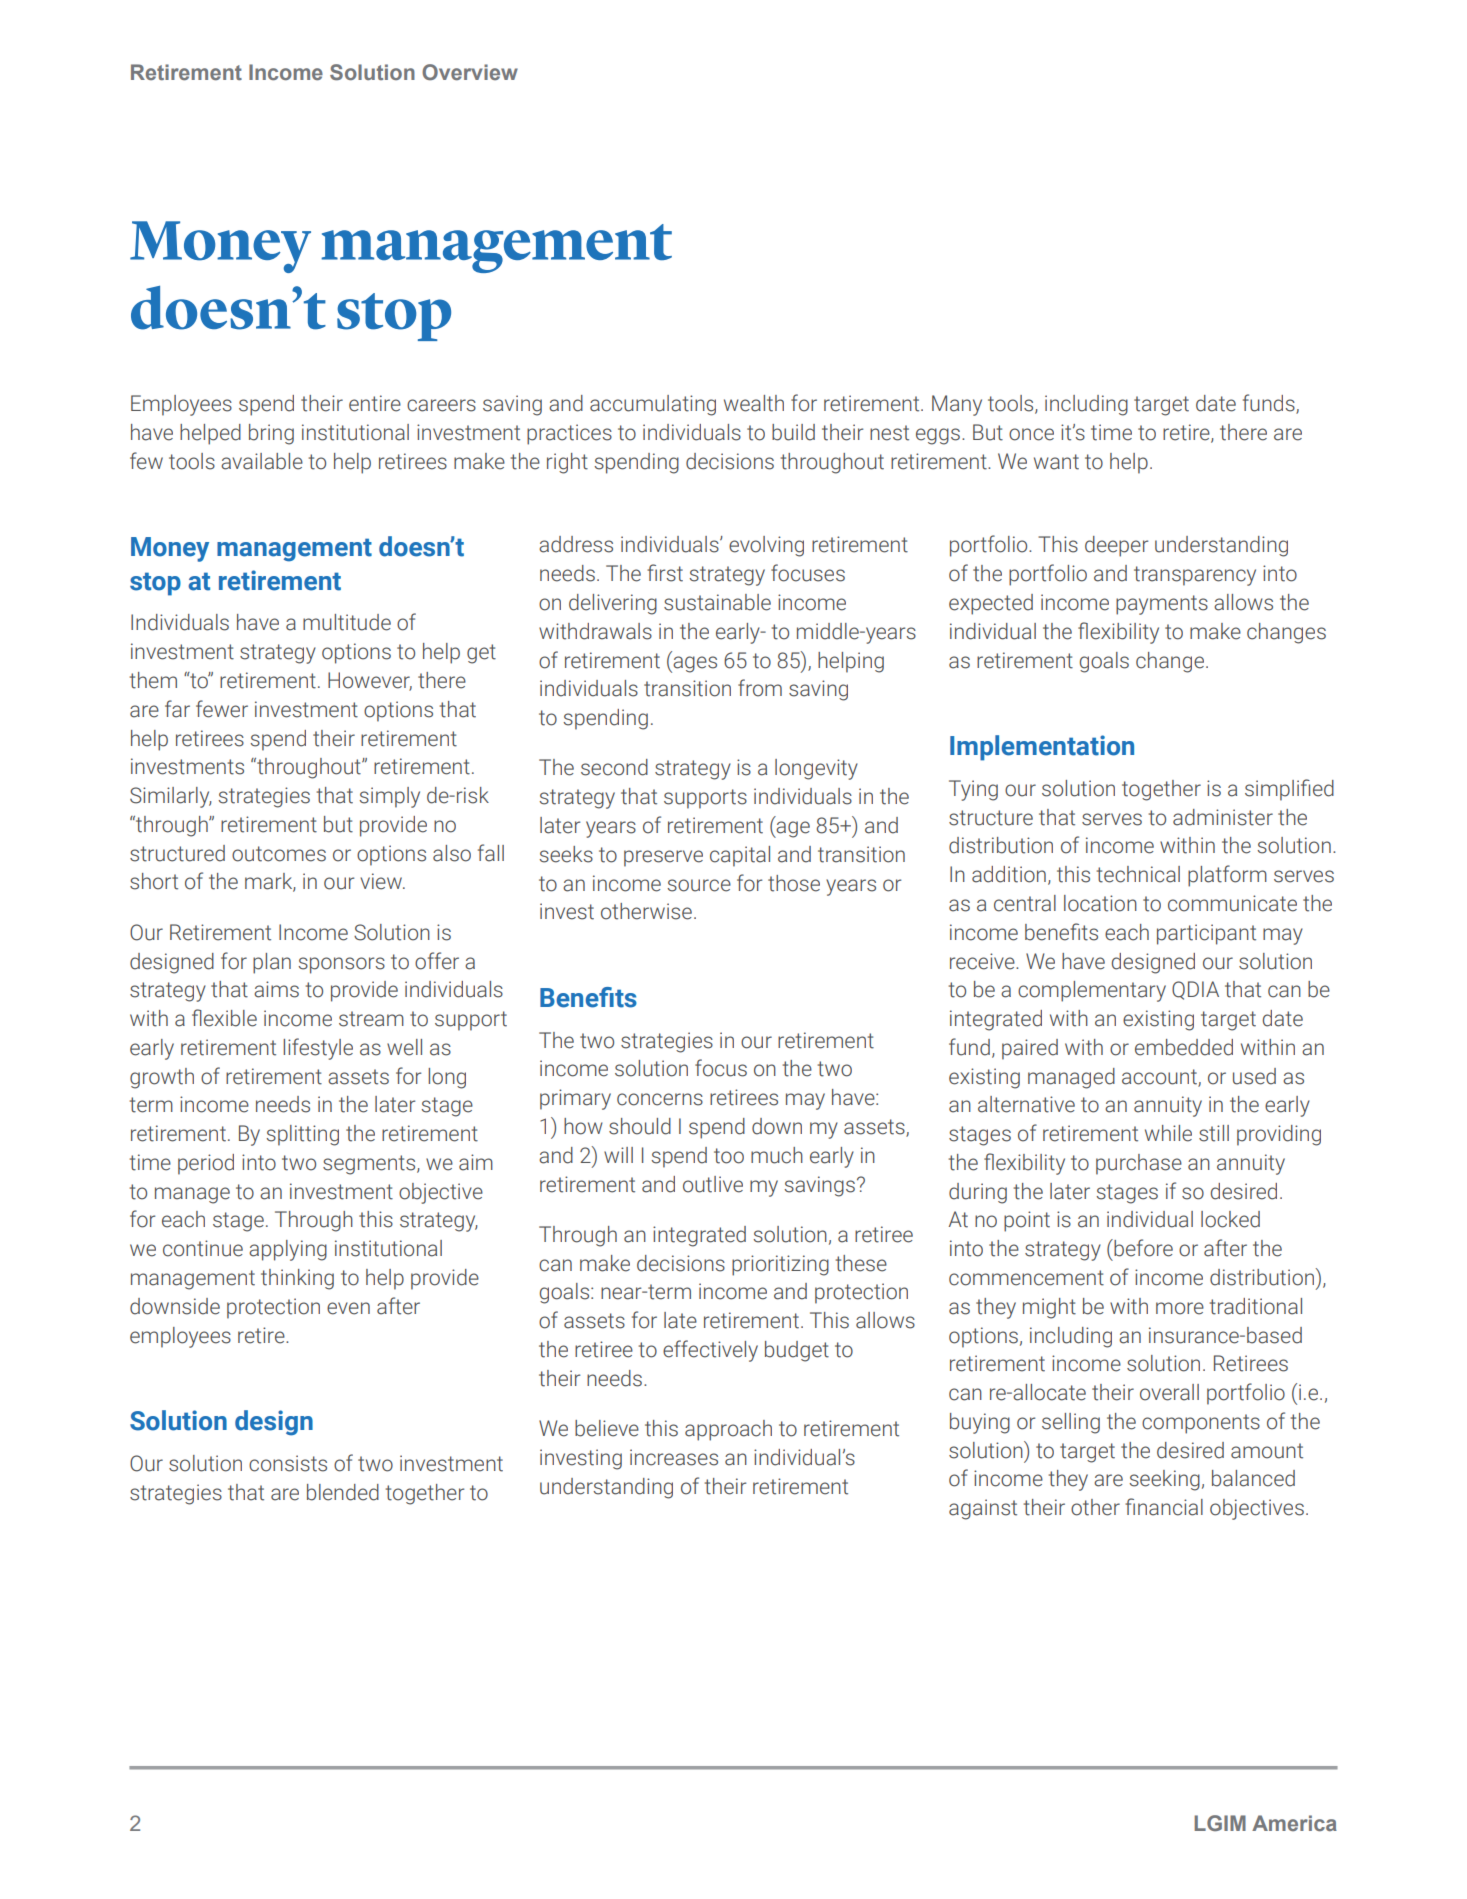  What do you see at coordinates (343, 1492) in the screenshot?
I see `blended` at bounding box center [343, 1492].
